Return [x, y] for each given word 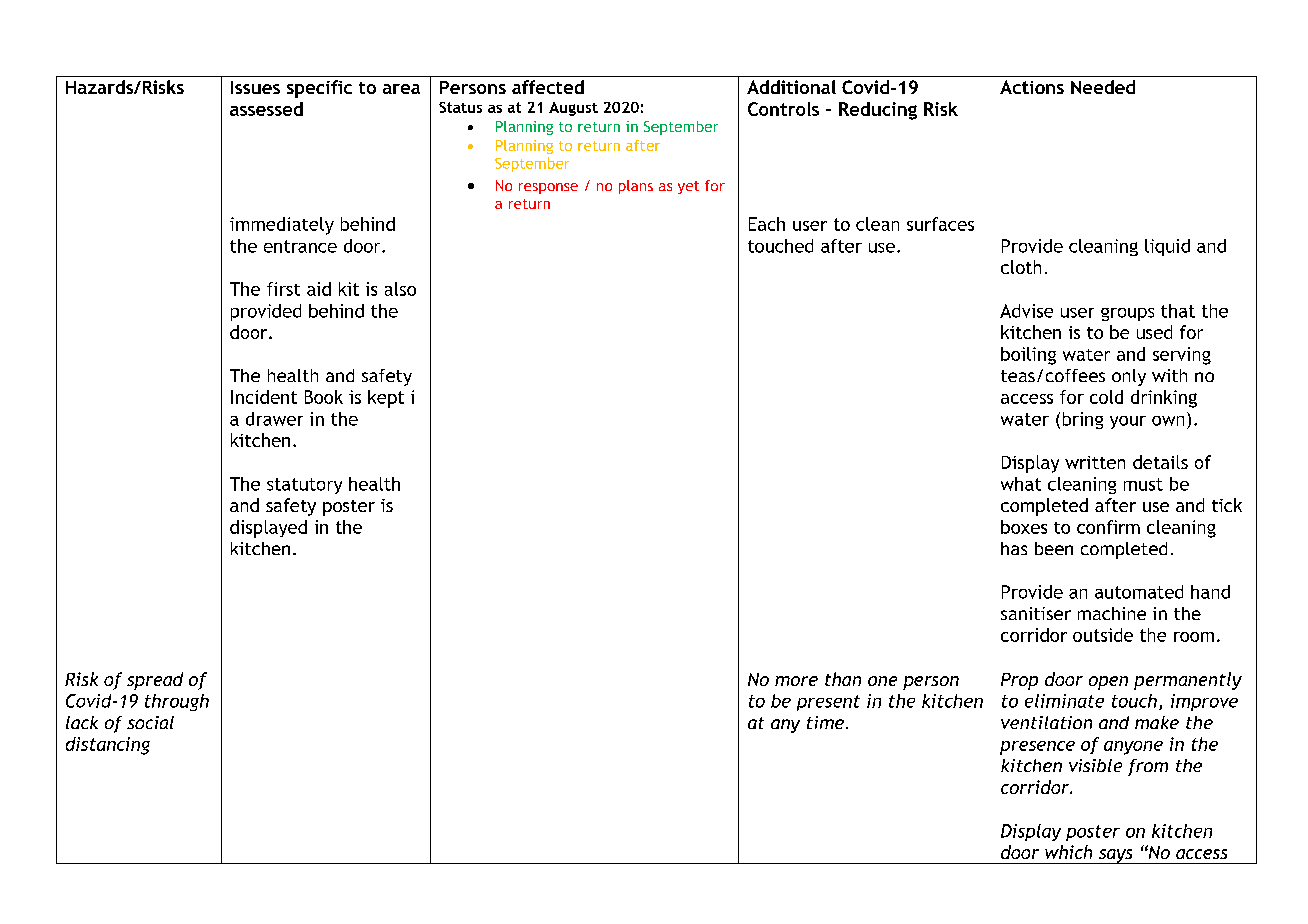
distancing [108, 746]
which [1068, 852]
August [573, 109]
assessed [266, 109]
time [827, 722]
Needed [1103, 87]
